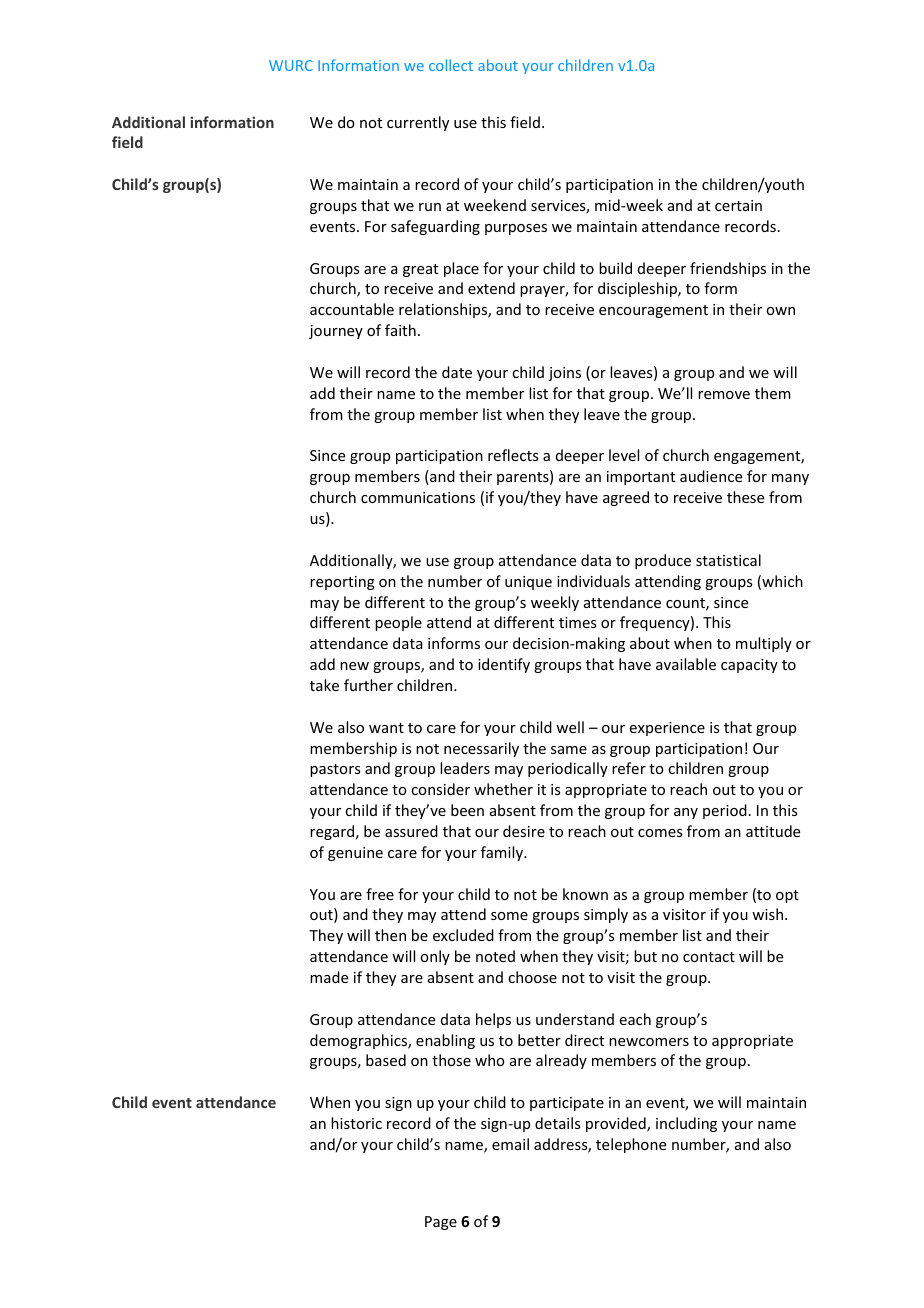 This page has height=1308, width=924. Describe the element at coordinates (564, 374) in the page. I see `joins` at that location.
